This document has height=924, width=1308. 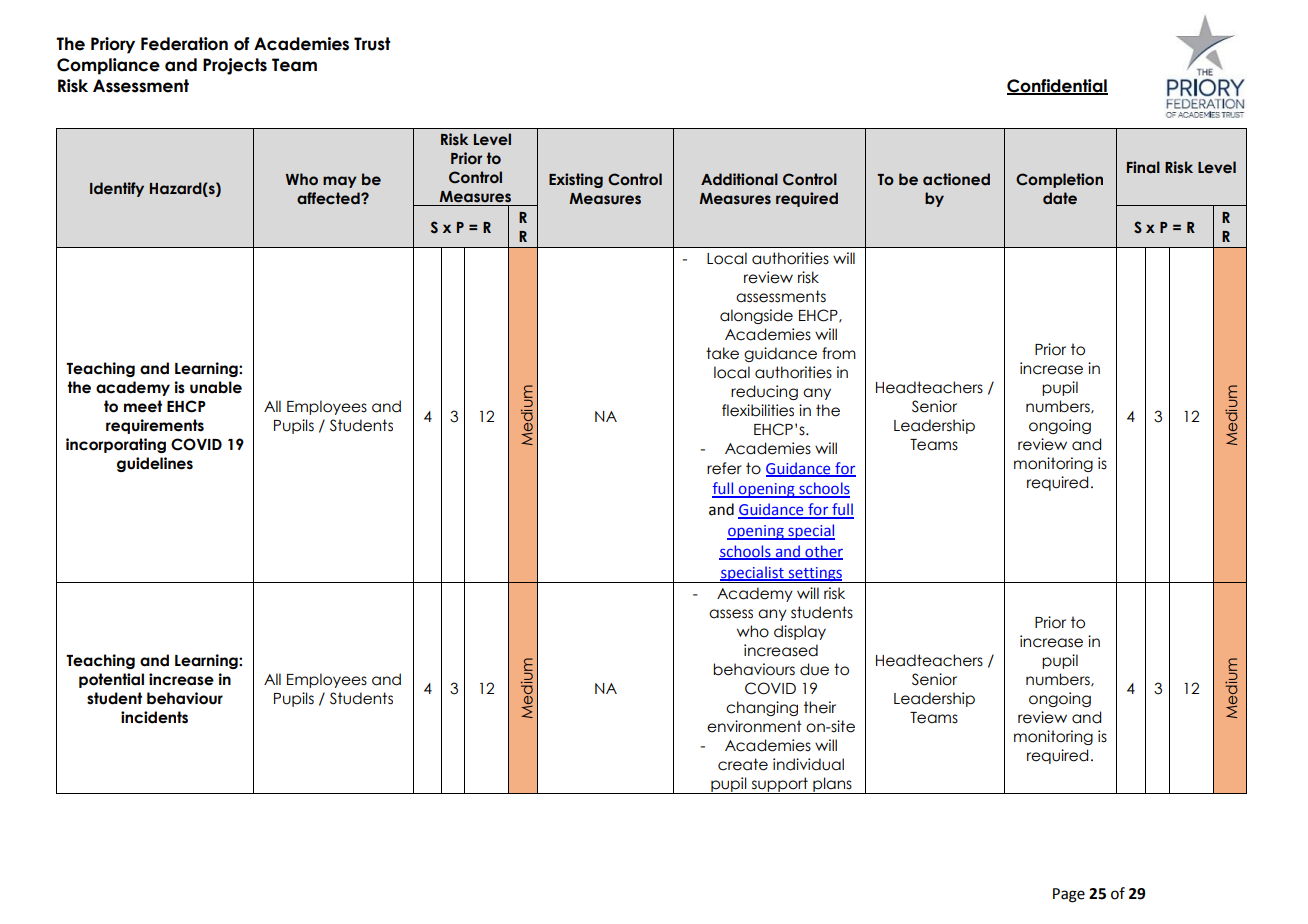 I want to click on Projects, so click(x=235, y=66).
